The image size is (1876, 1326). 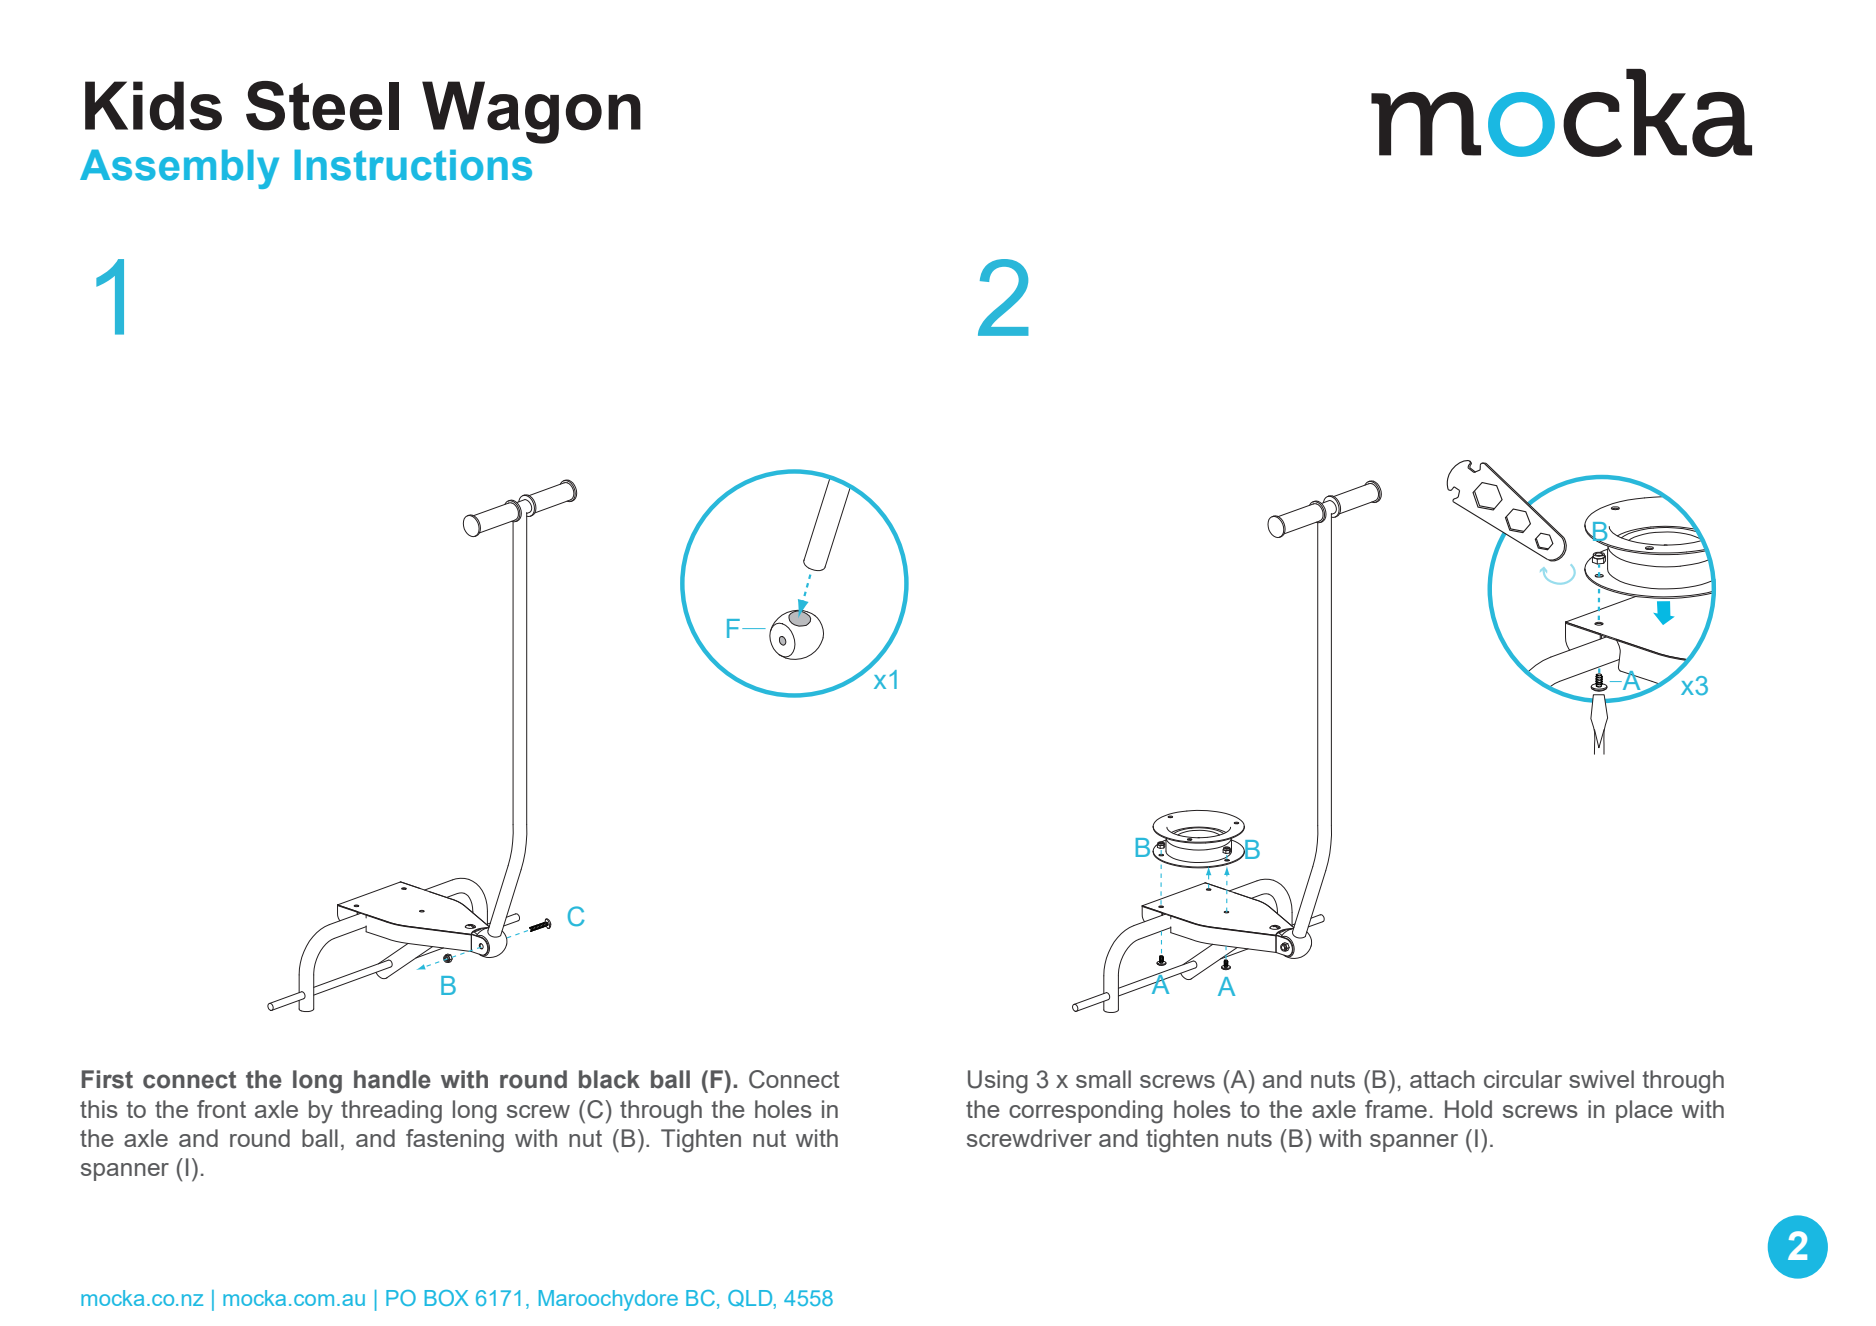 I want to click on small, so click(x=1103, y=1079).
